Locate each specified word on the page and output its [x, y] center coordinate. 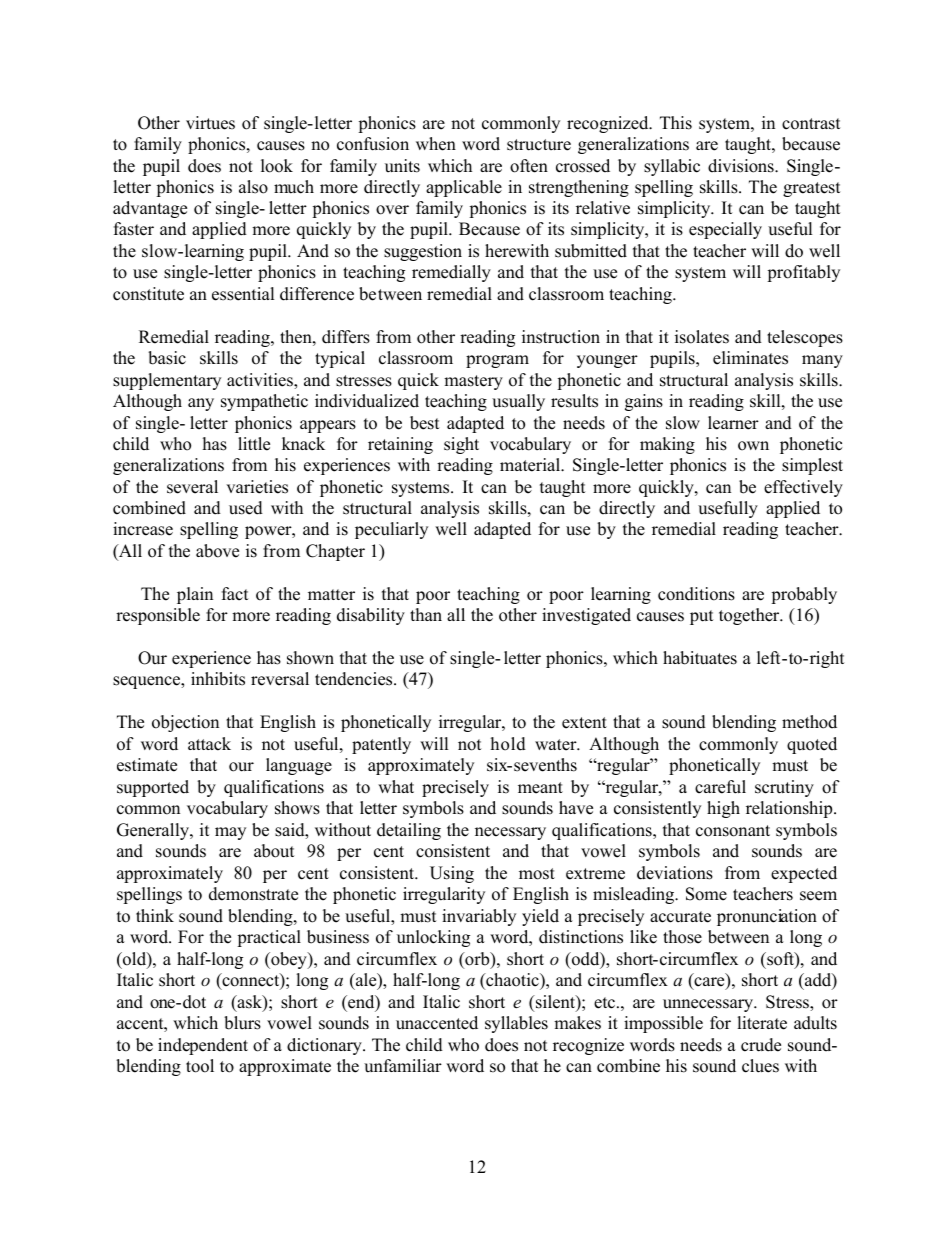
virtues [210, 123]
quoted [812, 745]
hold [508, 744]
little [254, 444]
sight [461, 445]
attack [209, 744]
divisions [742, 166]
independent [203, 1046]
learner [733, 423]
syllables [516, 1024]
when [436, 144]
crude [761, 1045]
